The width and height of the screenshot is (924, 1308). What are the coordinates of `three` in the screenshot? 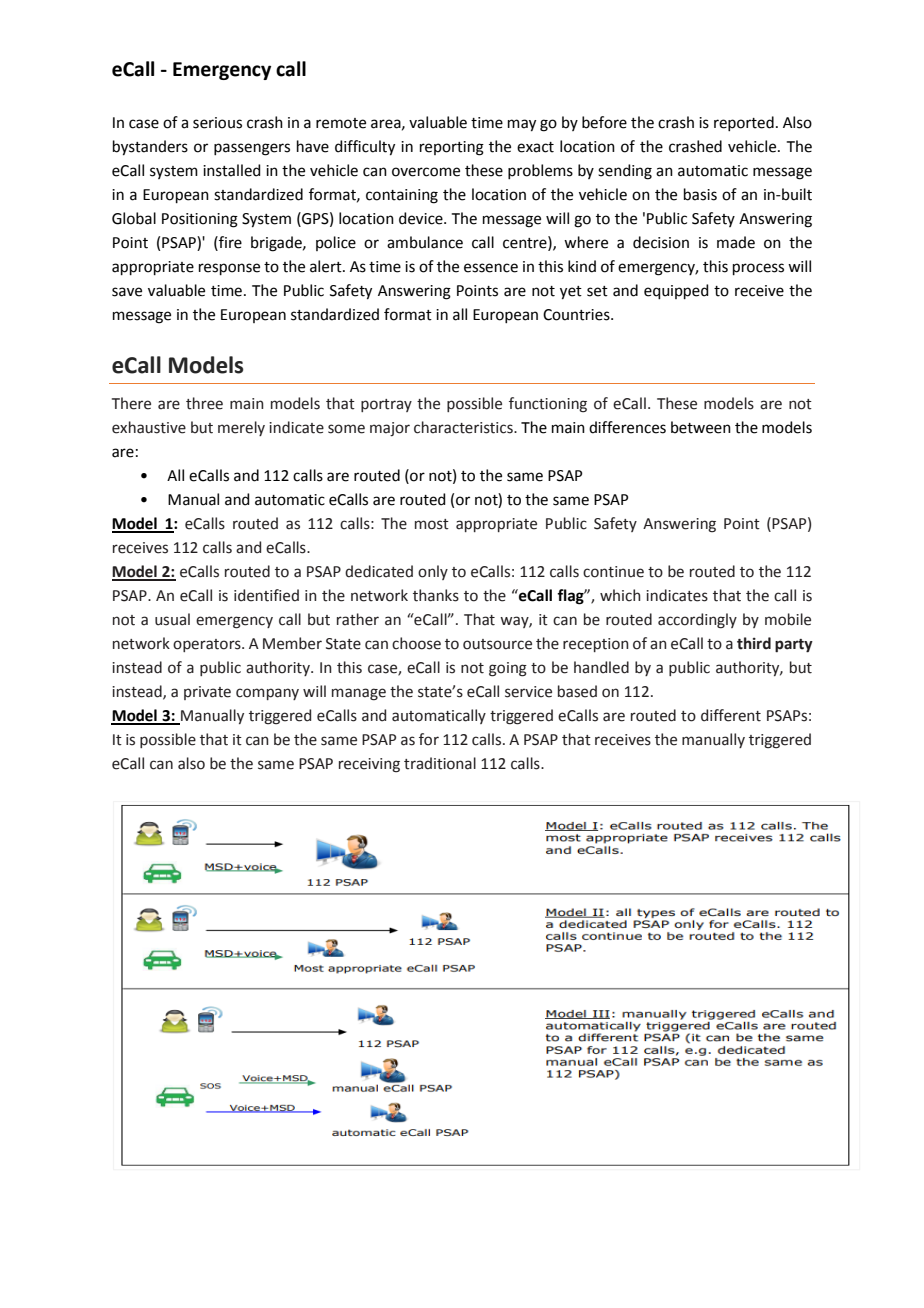 It's located at (204, 403).
